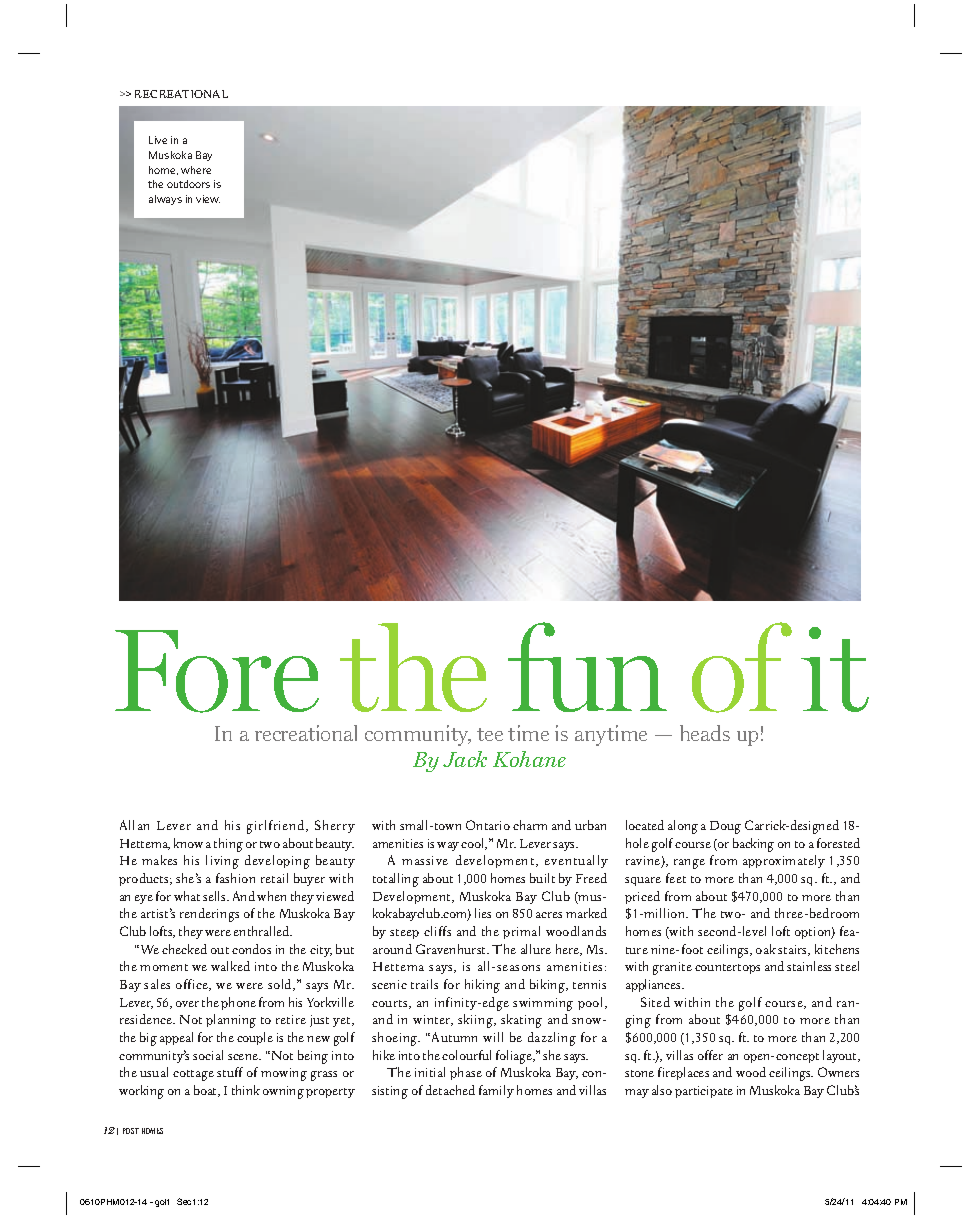 The image size is (980, 1219). What do you see at coordinates (158, 140) in the page?
I see `Live` at bounding box center [158, 140].
